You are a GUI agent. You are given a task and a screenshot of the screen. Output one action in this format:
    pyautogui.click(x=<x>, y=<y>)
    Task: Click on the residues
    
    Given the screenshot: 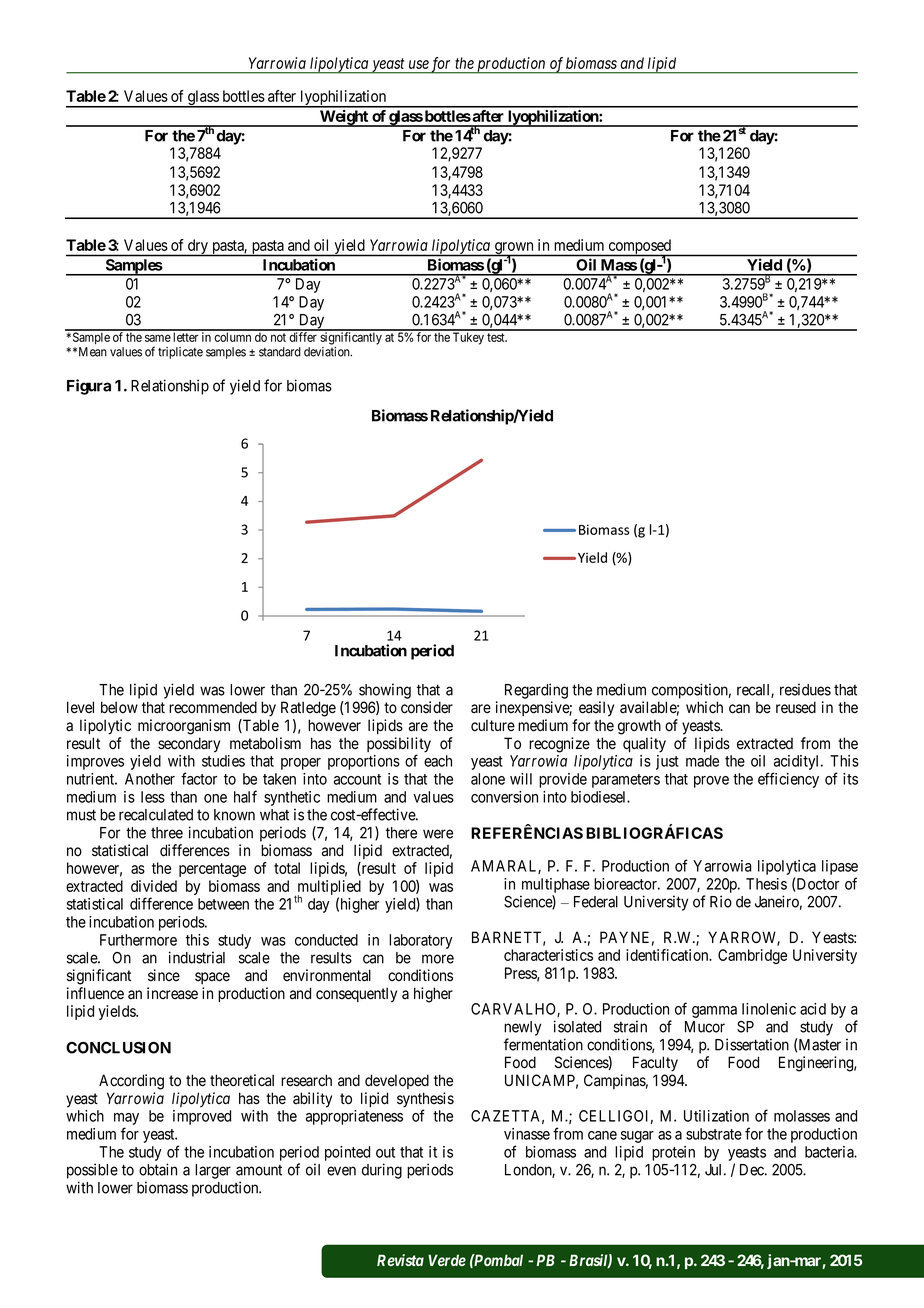 What is the action you would take?
    pyautogui.click(x=805, y=689)
